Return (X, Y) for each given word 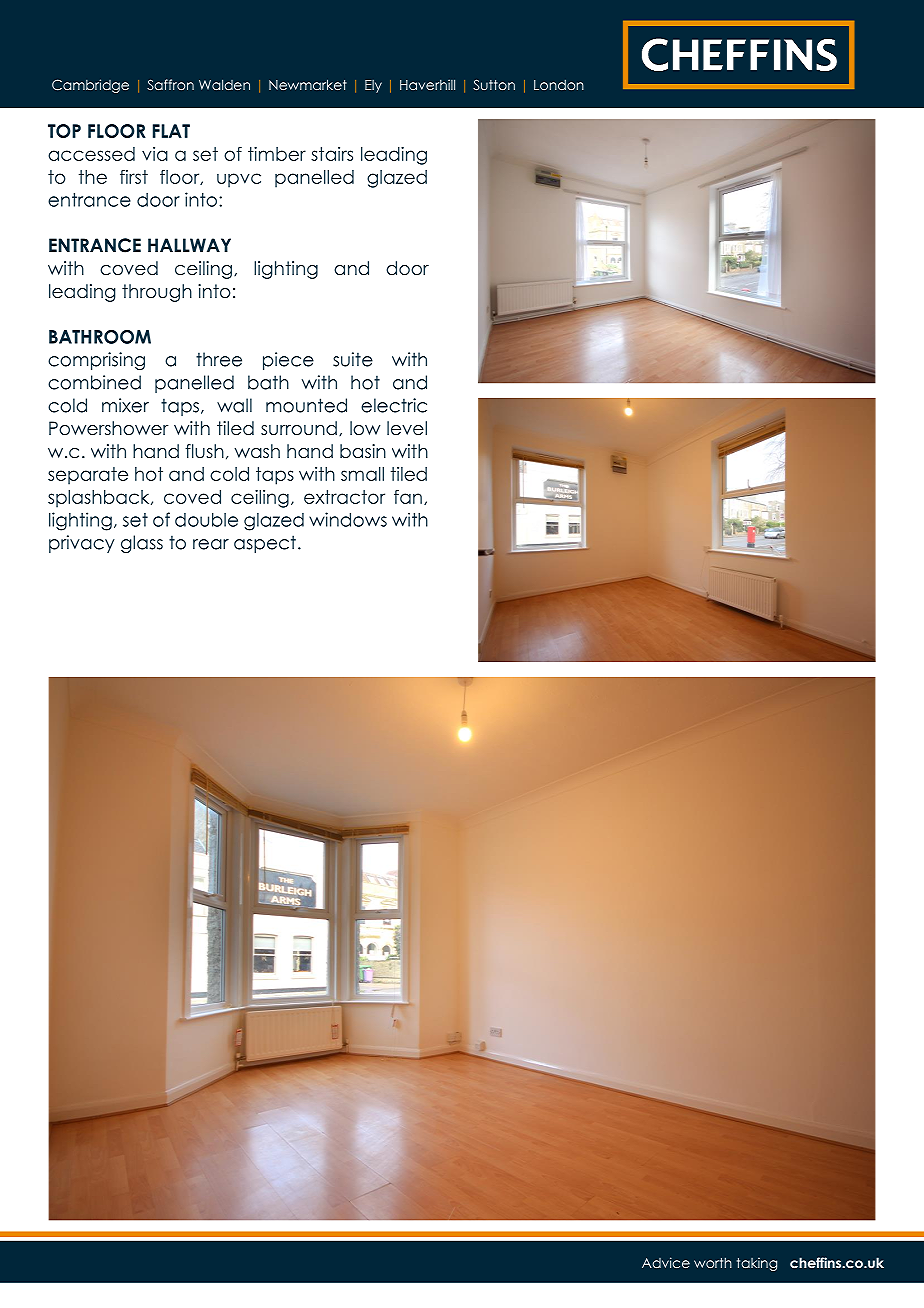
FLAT (171, 131)
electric (394, 405)
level (407, 428)
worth (713, 1262)
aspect (265, 544)
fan (408, 497)
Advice (666, 1262)
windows (348, 519)
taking (757, 1264)
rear (211, 544)
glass (142, 544)
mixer (125, 405)
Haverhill (427, 84)
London (559, 85)
